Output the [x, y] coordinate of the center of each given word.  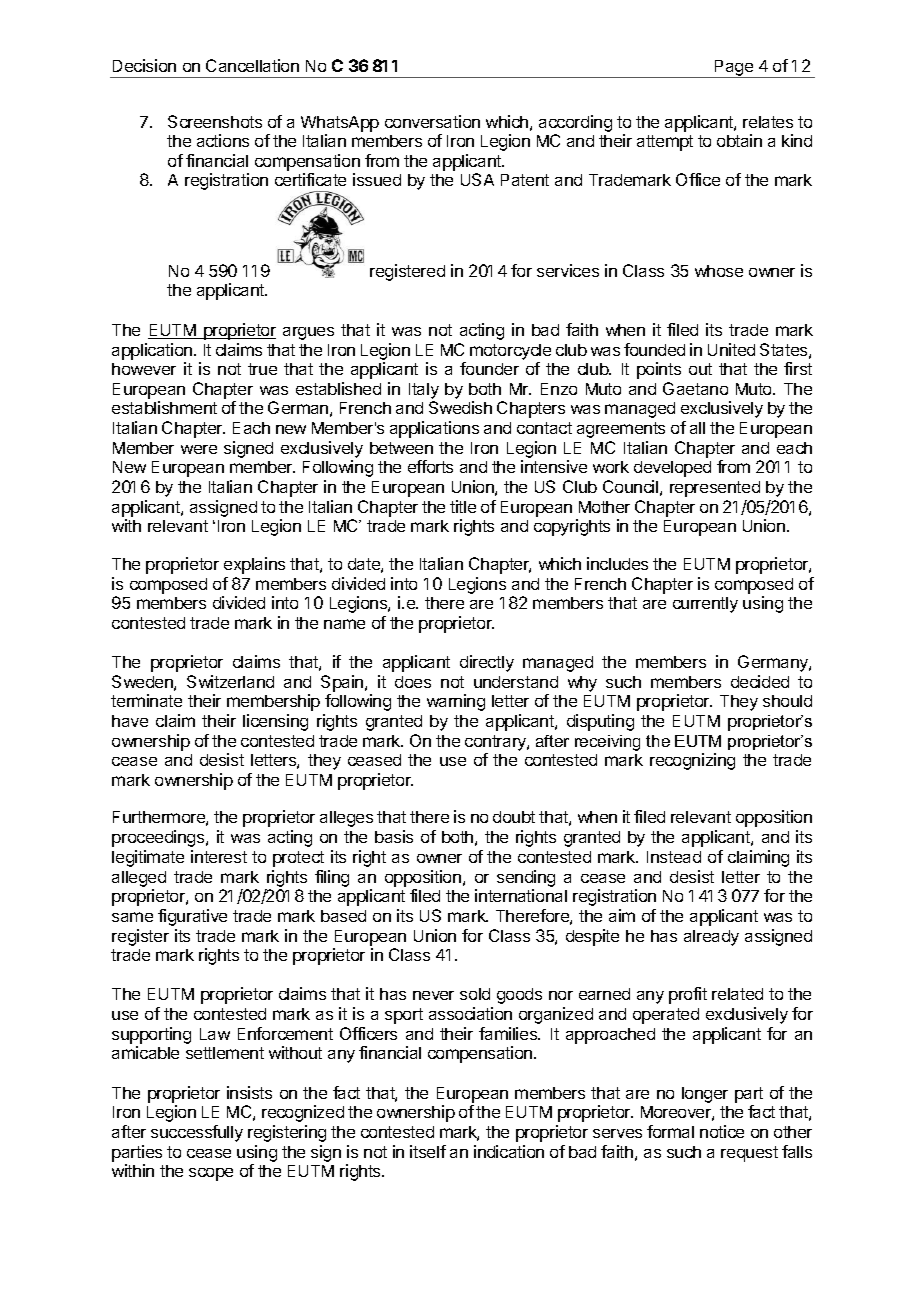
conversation [432, 121]
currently [705, 605]
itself [428, 1151]
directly [487, 663]
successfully [197, 1133]
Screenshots [215, 121]
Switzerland [230, 681]
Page [734, 69]
